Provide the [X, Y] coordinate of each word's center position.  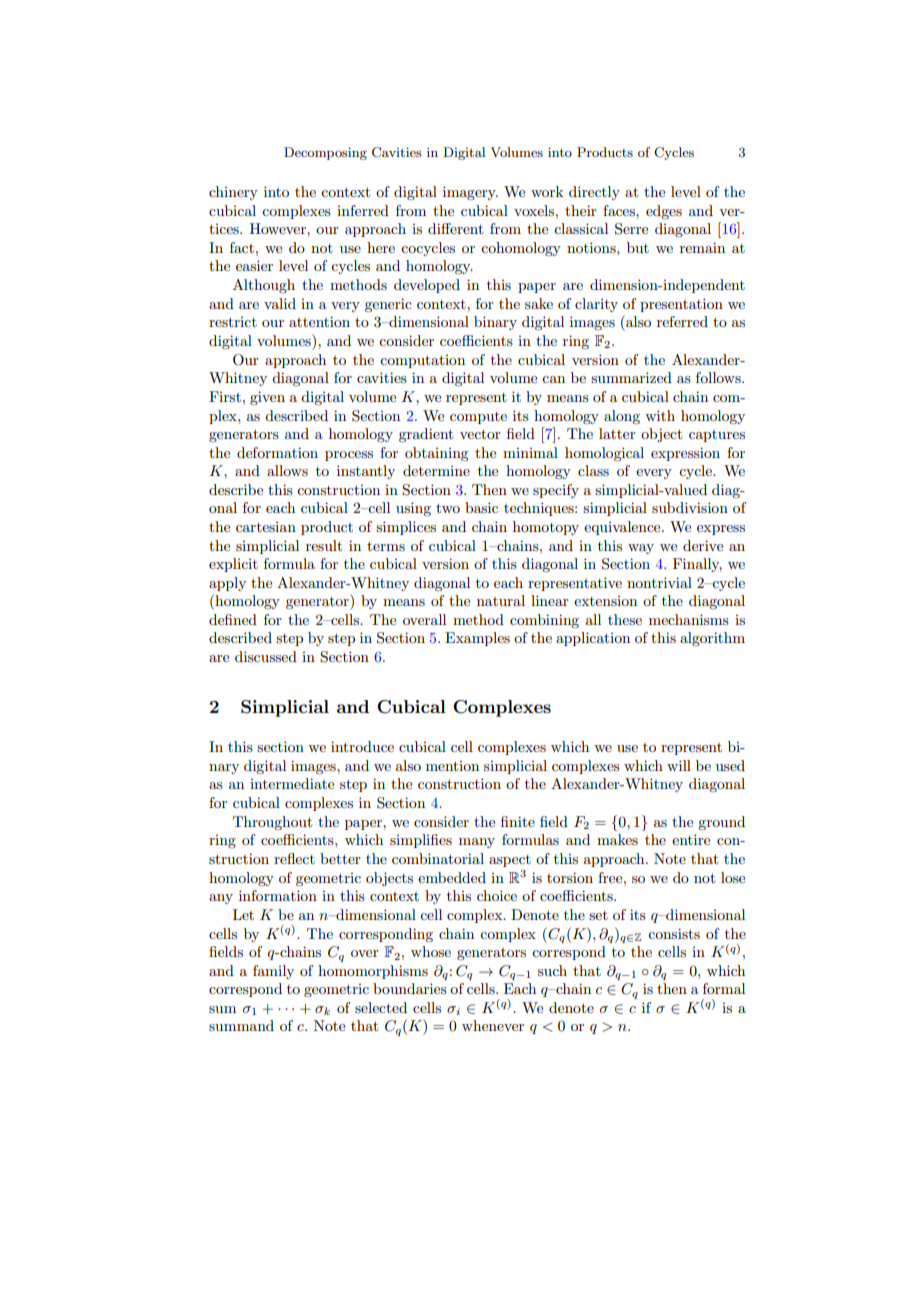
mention [452, 766]
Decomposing [325, 153]
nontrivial [659, 582]
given [267, 398]
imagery [470, 193]
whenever [493, 1025]
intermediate [292, 783]
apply [227, 584]
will [679, 765]
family [273, 972]
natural [501, 600]
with [660, 415]
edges [664, 212]
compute [478, 418]
